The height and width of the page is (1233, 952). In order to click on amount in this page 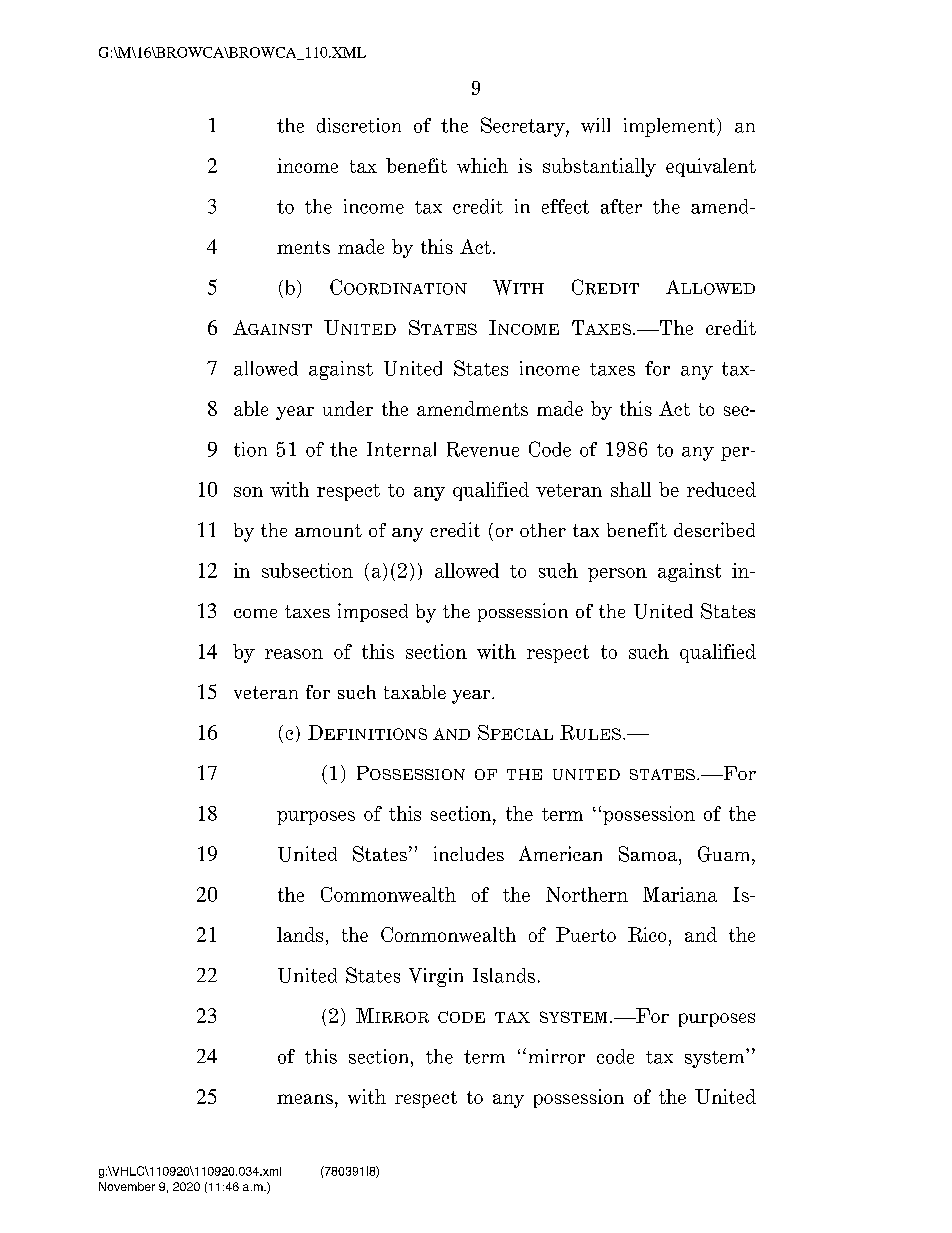, I will do `click(328, 530)`.
